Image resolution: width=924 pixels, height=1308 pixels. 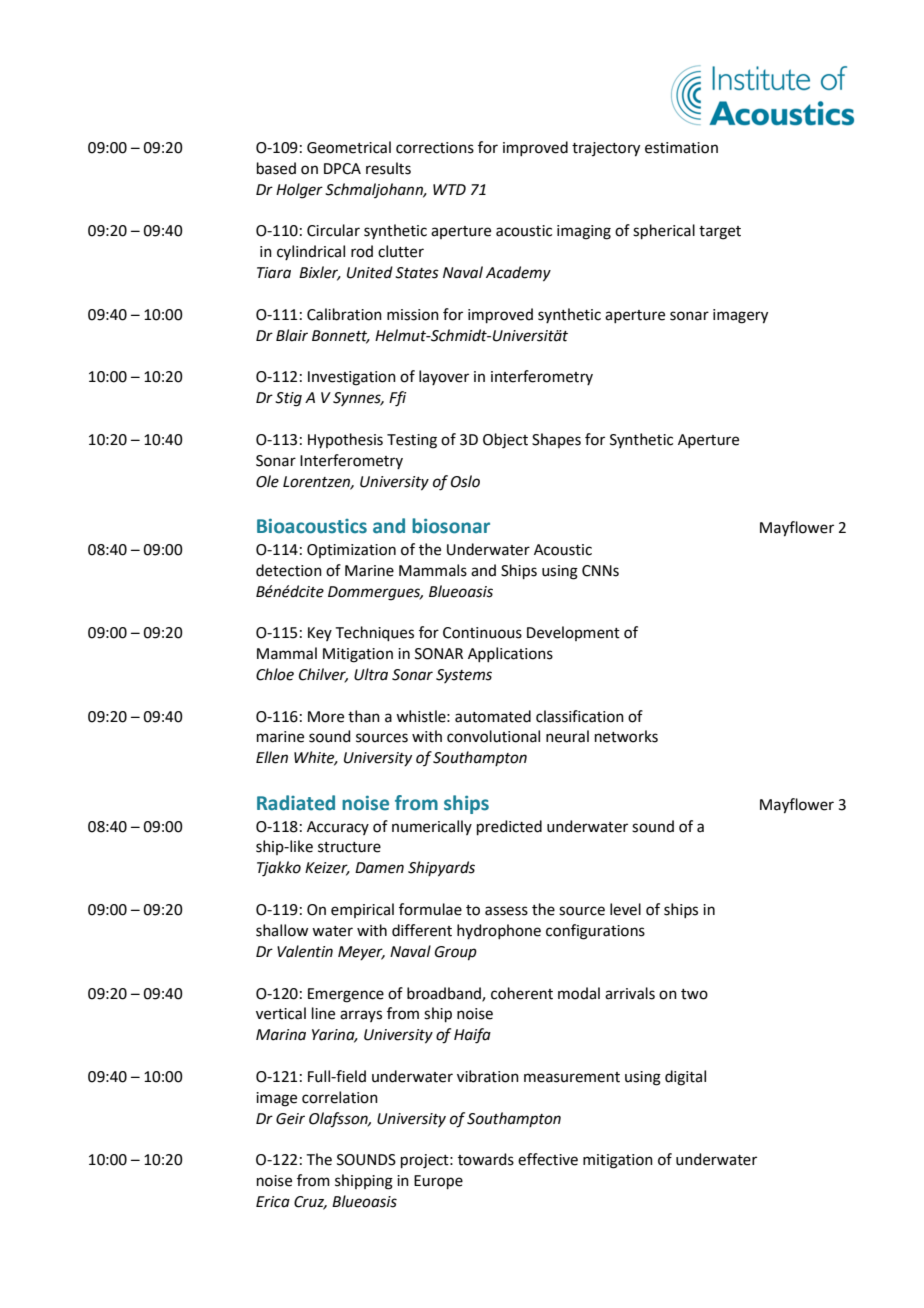 What do you see at coordinates (435, 148) in the screenshot?
I see `corrections` at bounding box center [435, 148].
